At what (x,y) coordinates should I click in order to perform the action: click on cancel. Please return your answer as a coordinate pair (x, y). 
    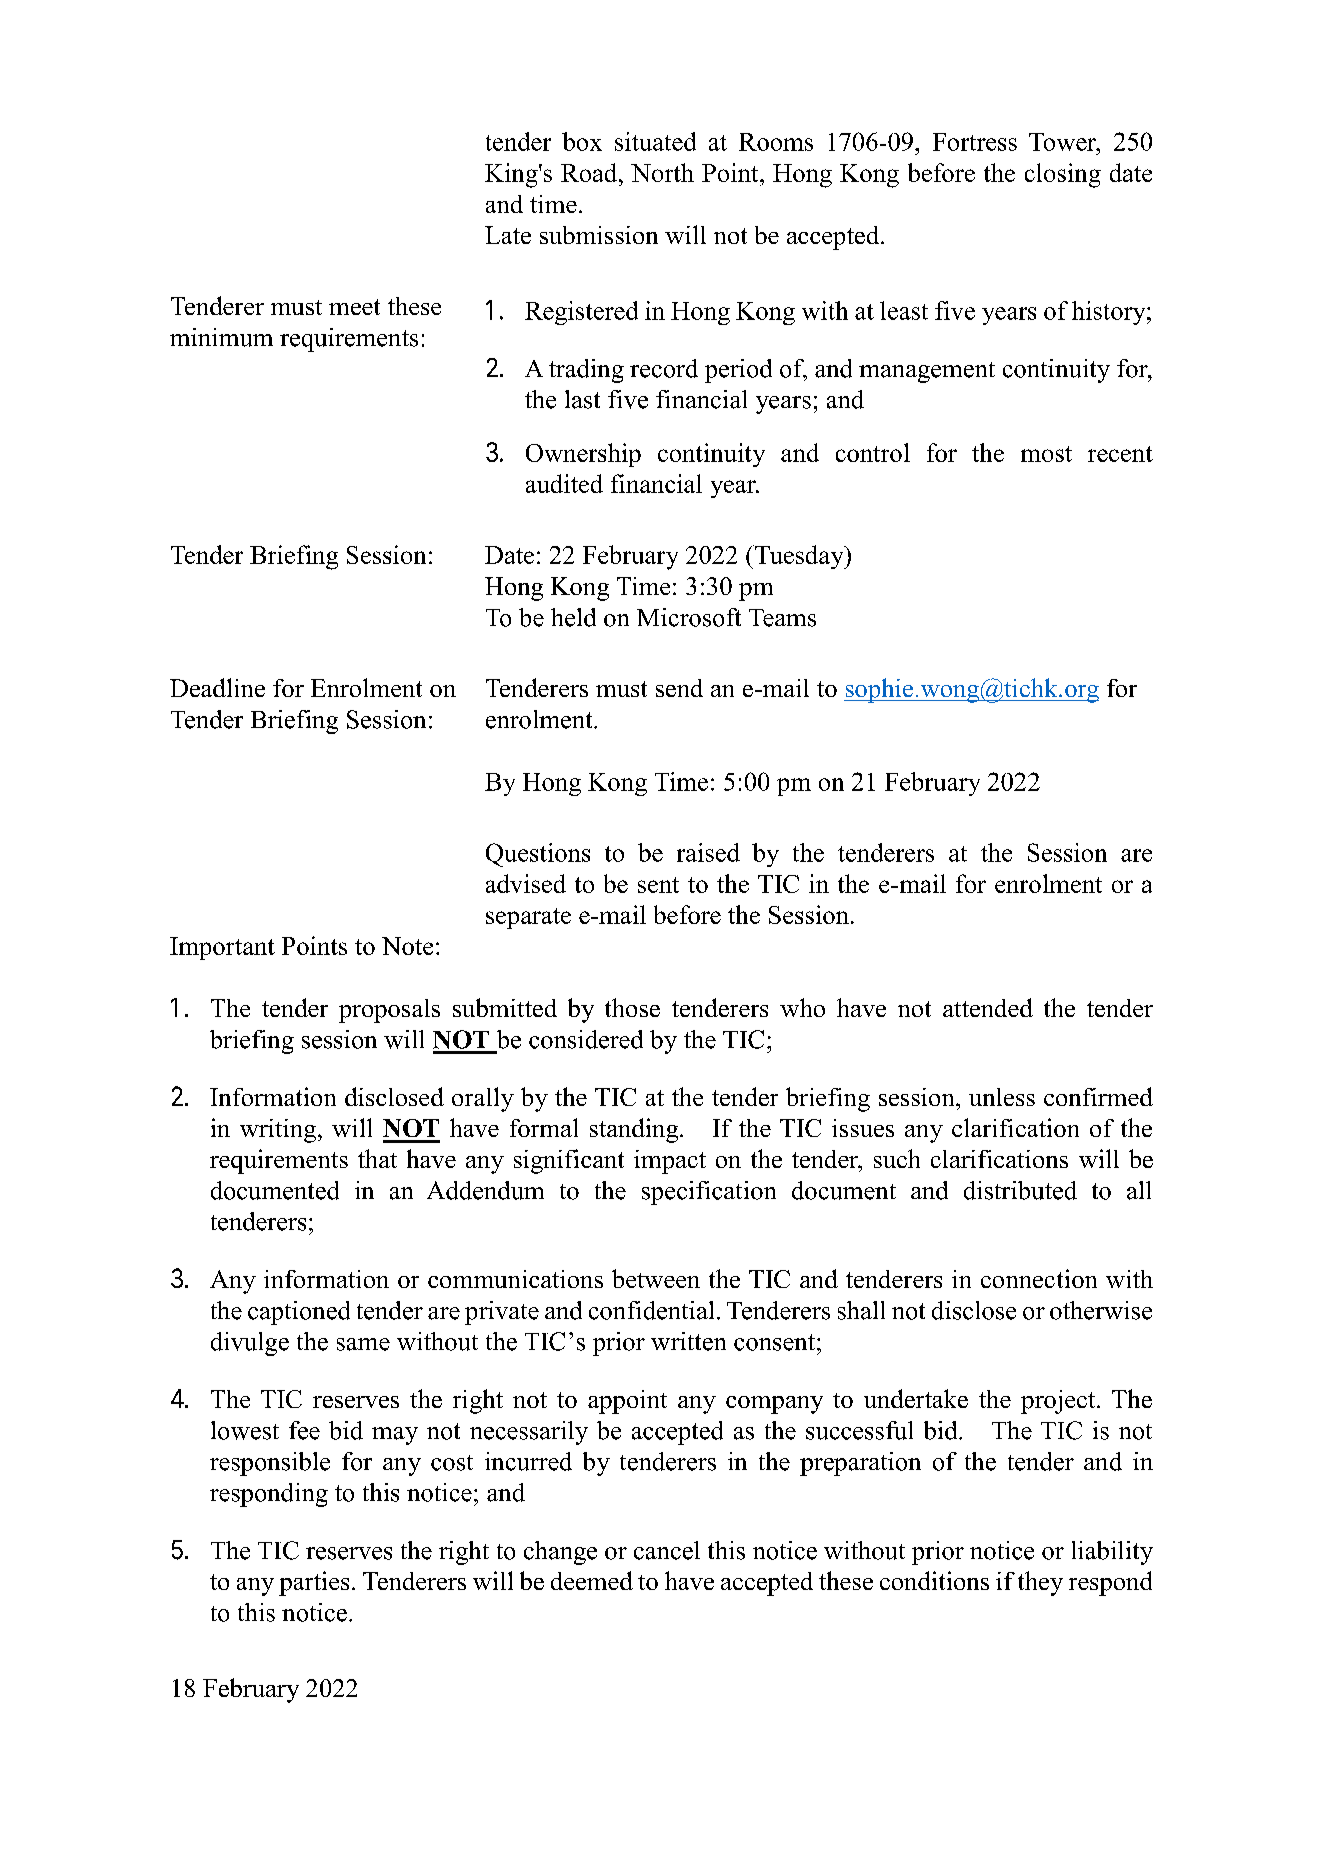
    Looking at the image, I should click on (667, 1550).
